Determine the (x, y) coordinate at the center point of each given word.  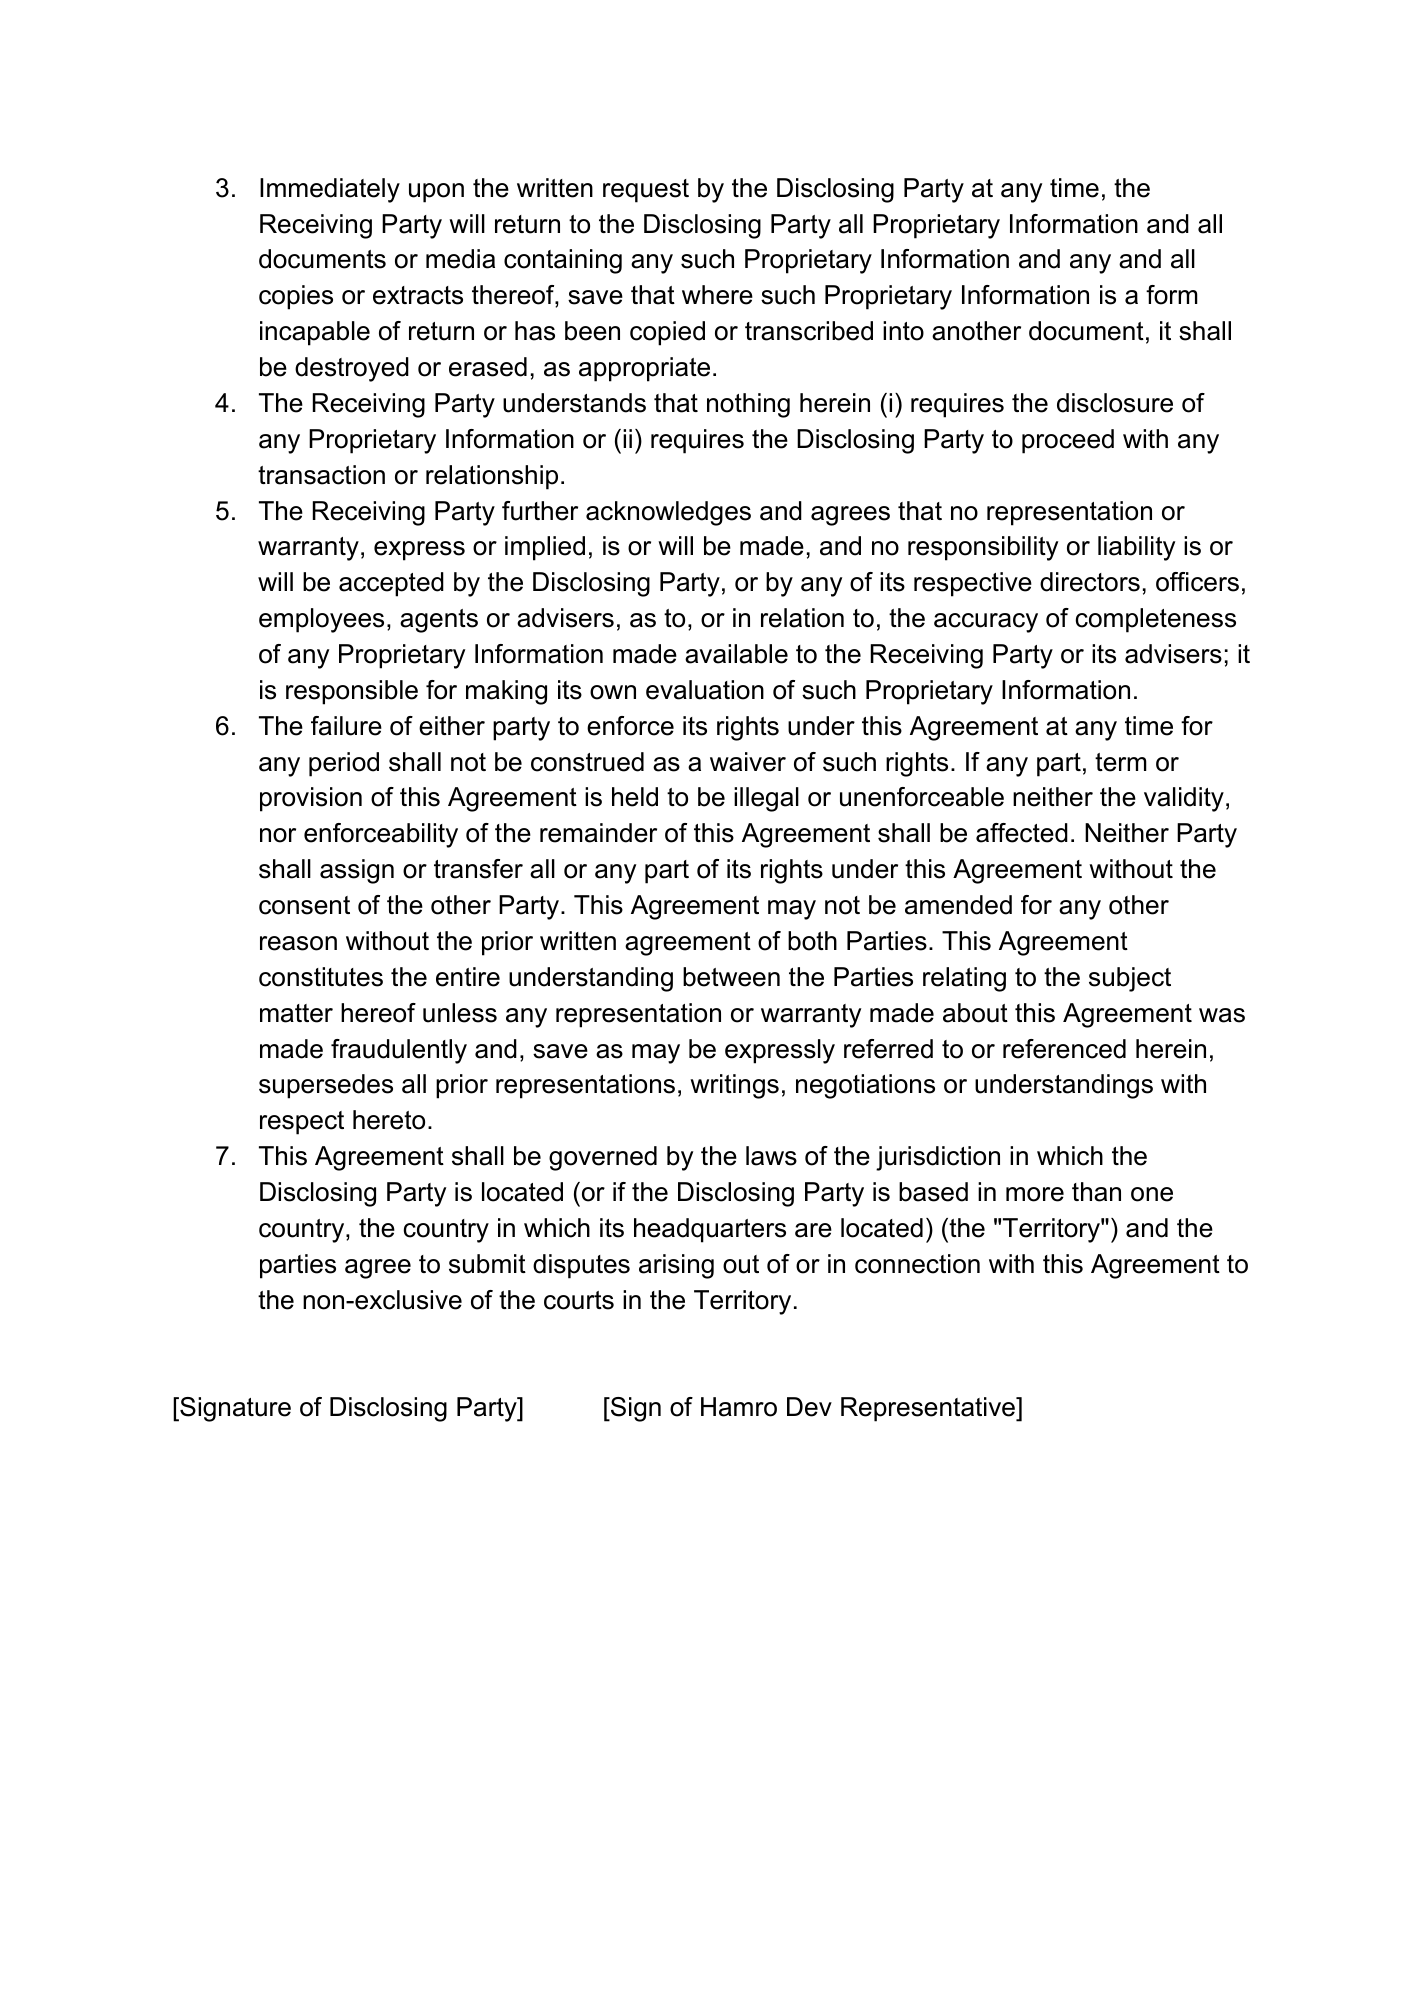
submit (487, 1264)
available (736, 654)
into (903, 331)
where (717, 295)
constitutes (321, 977)
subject (1130, 979)
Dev (809, 1407)
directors (1090, 582)
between (731, 977)
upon (436, 193)
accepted (391, 584)
